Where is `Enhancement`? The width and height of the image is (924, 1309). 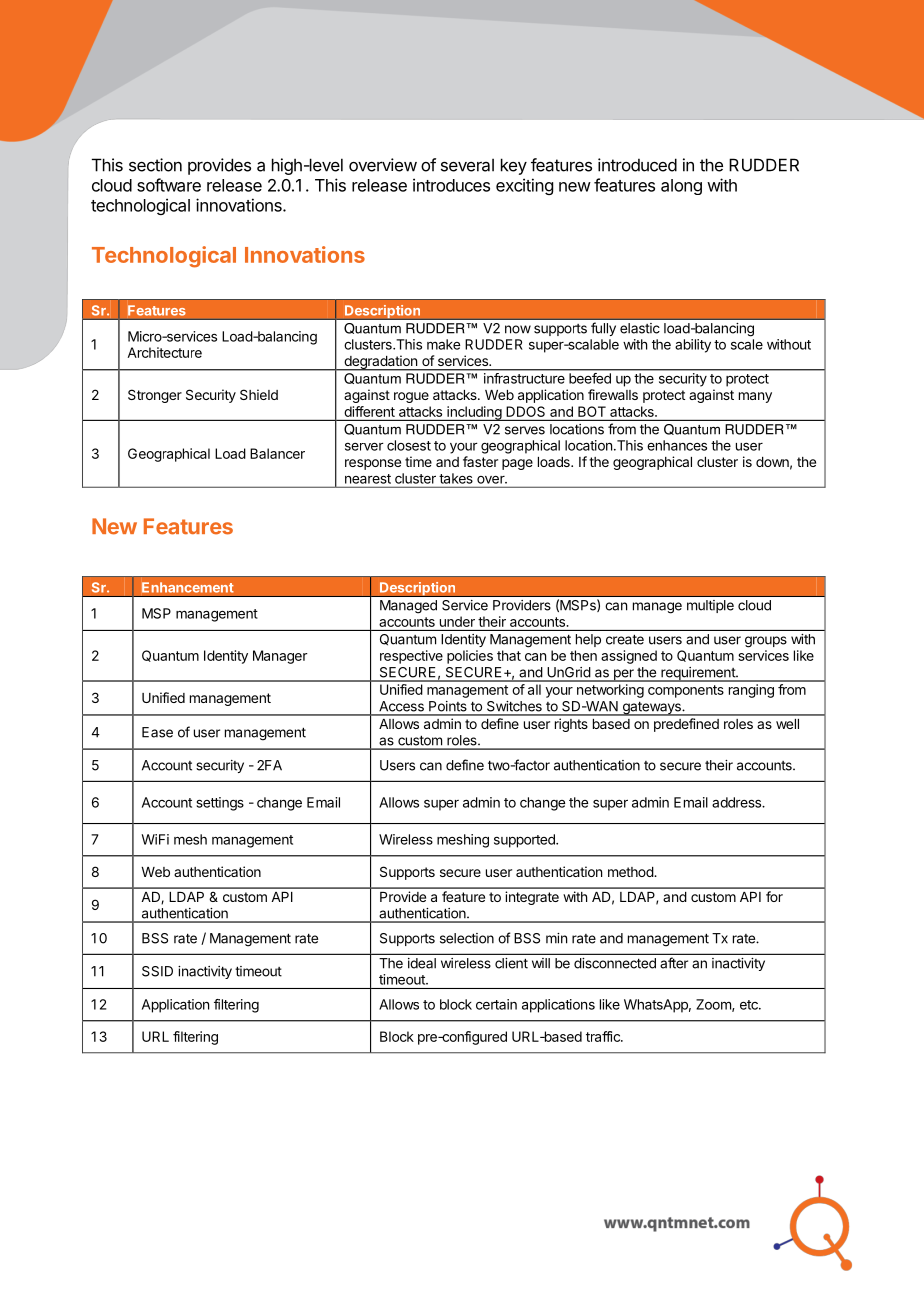 Enhancement is located at coordinates (188, 587).
